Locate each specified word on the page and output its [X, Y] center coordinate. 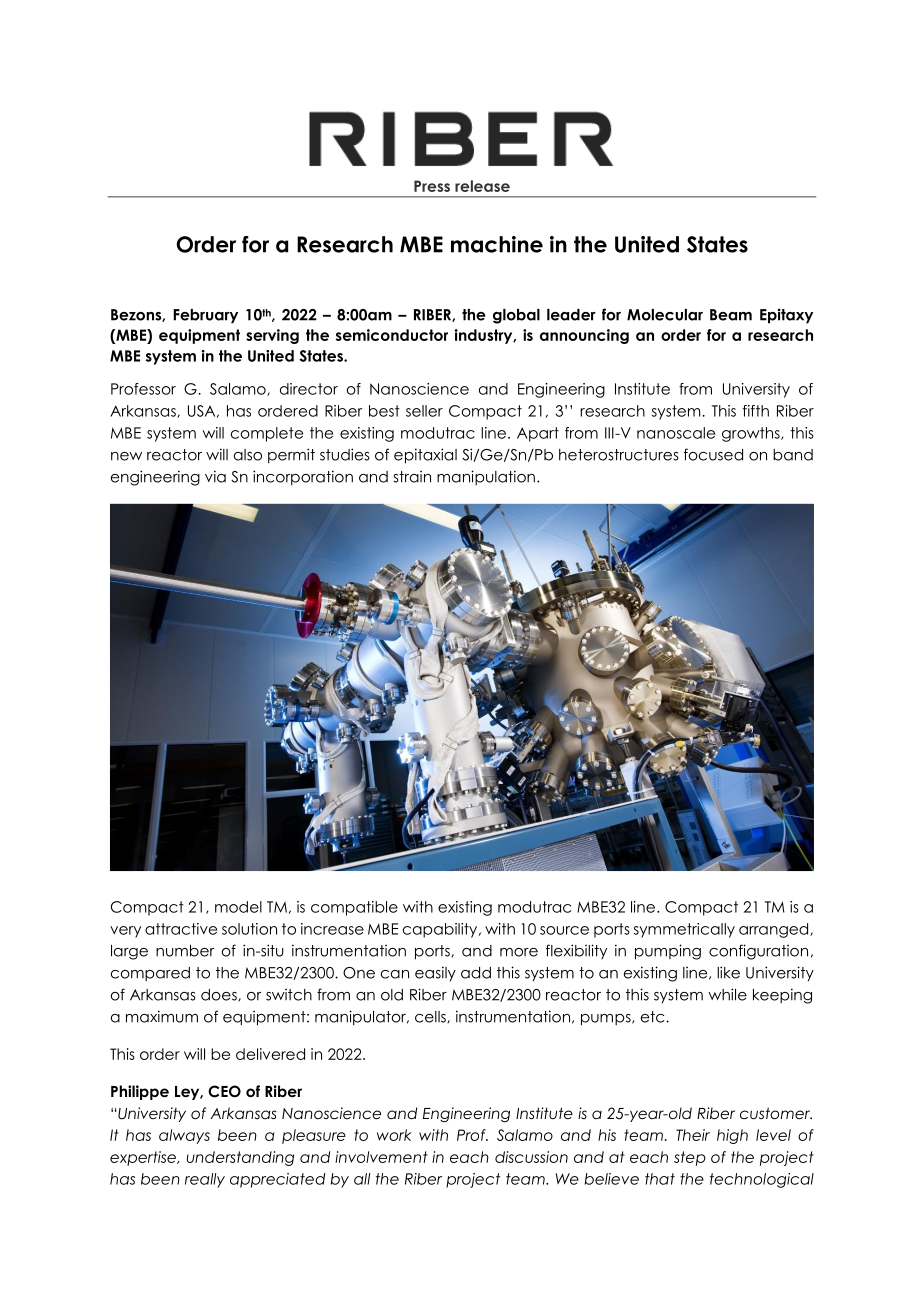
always [184, 1136]
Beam [731, 315]
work [394, 1135]
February [205, 316]
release [482, 186]
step [690, 1158]
